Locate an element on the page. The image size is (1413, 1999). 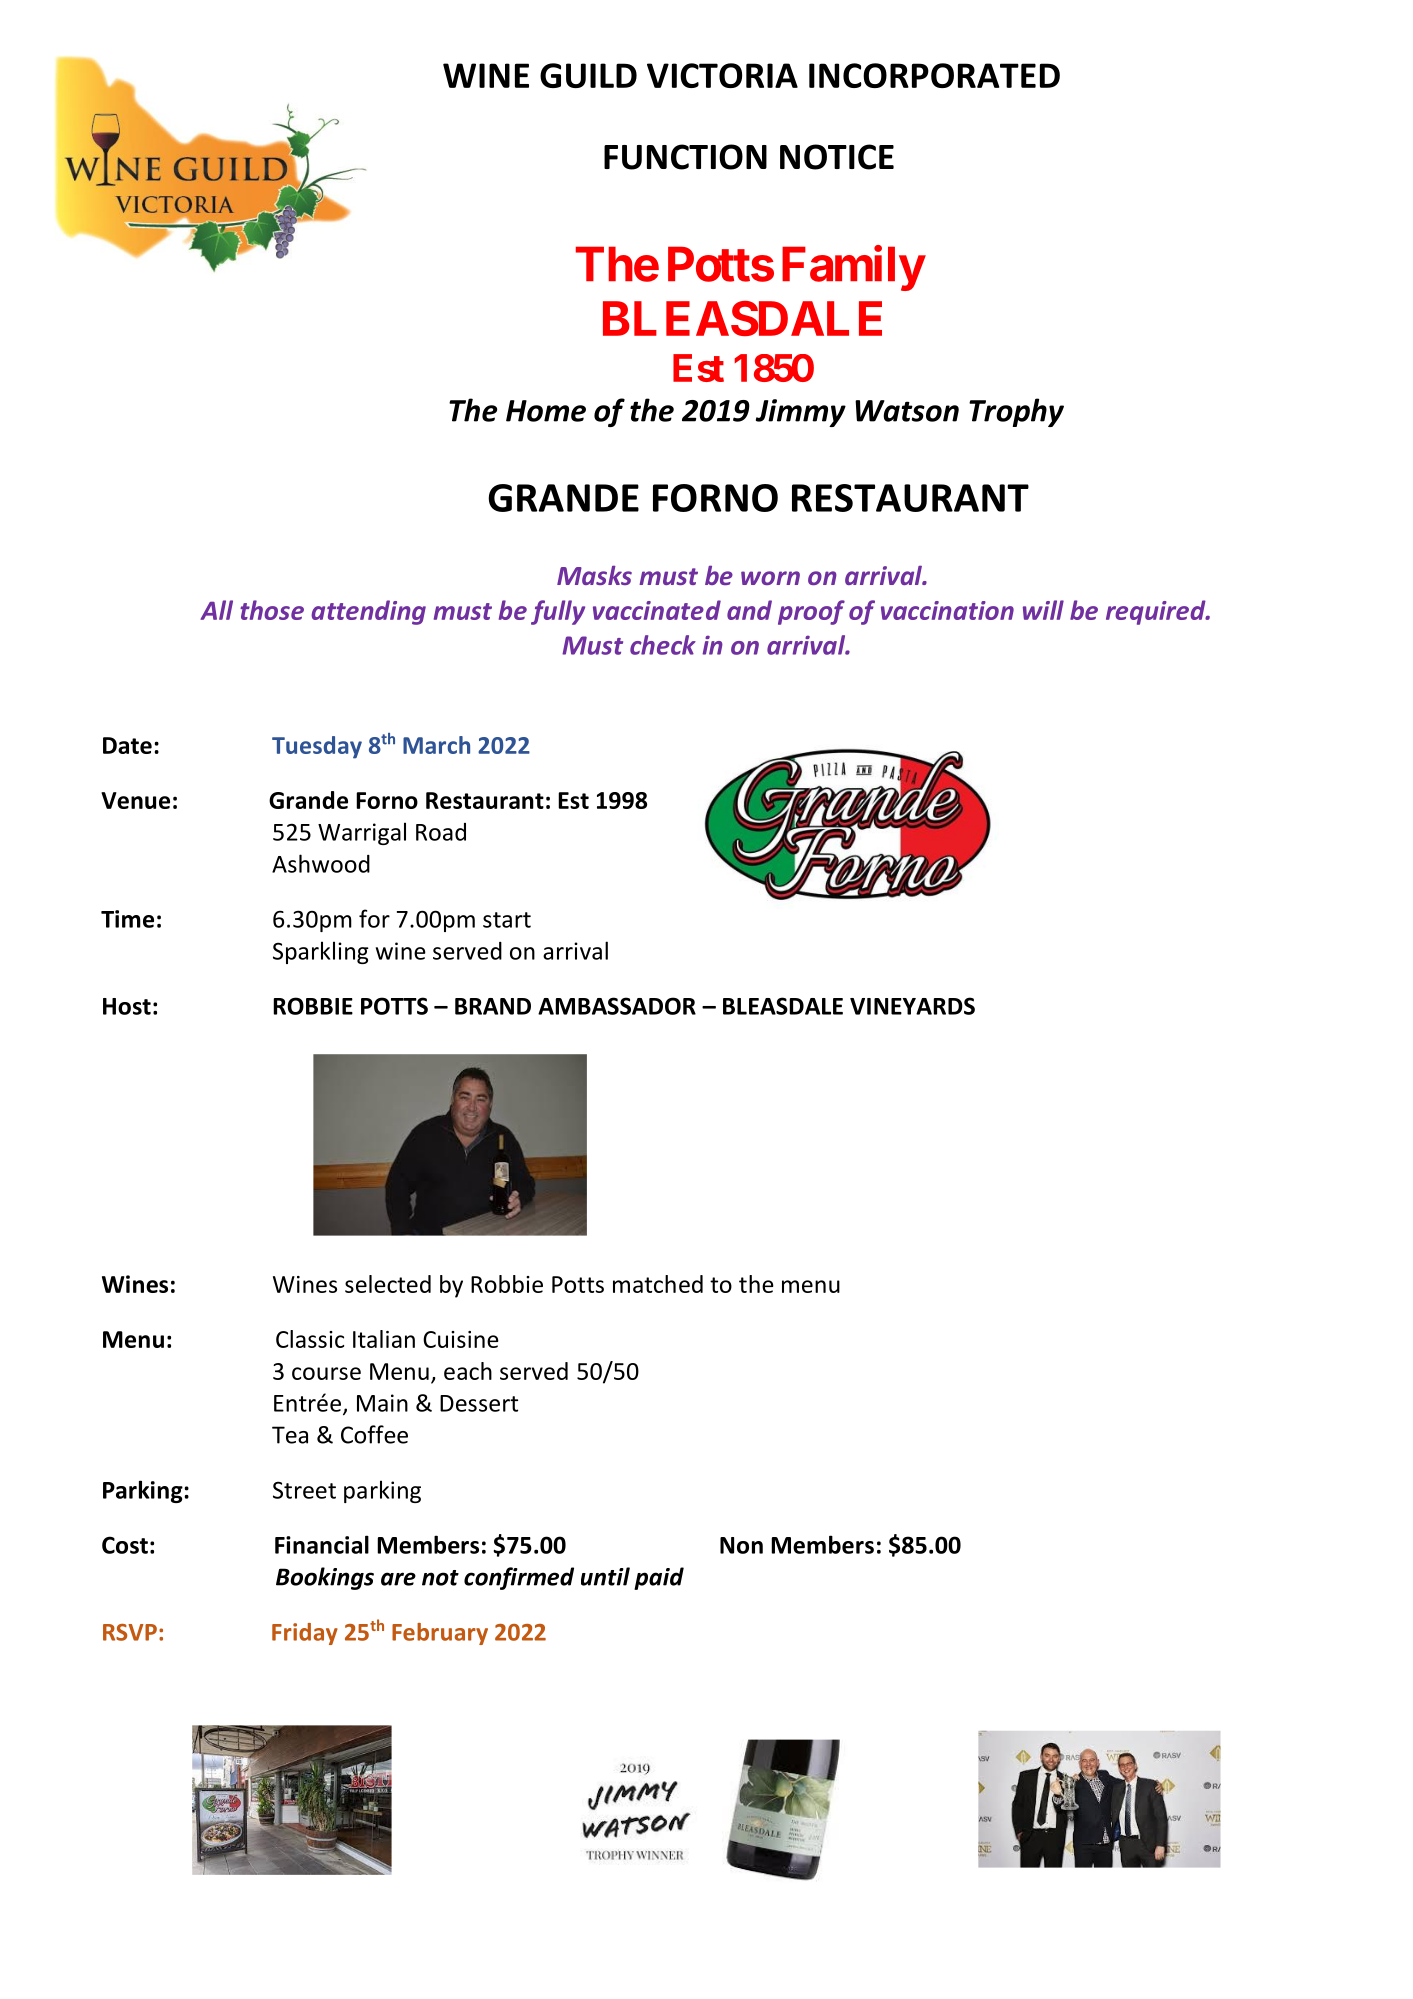
Host is located at coordinates (127, 1006).
